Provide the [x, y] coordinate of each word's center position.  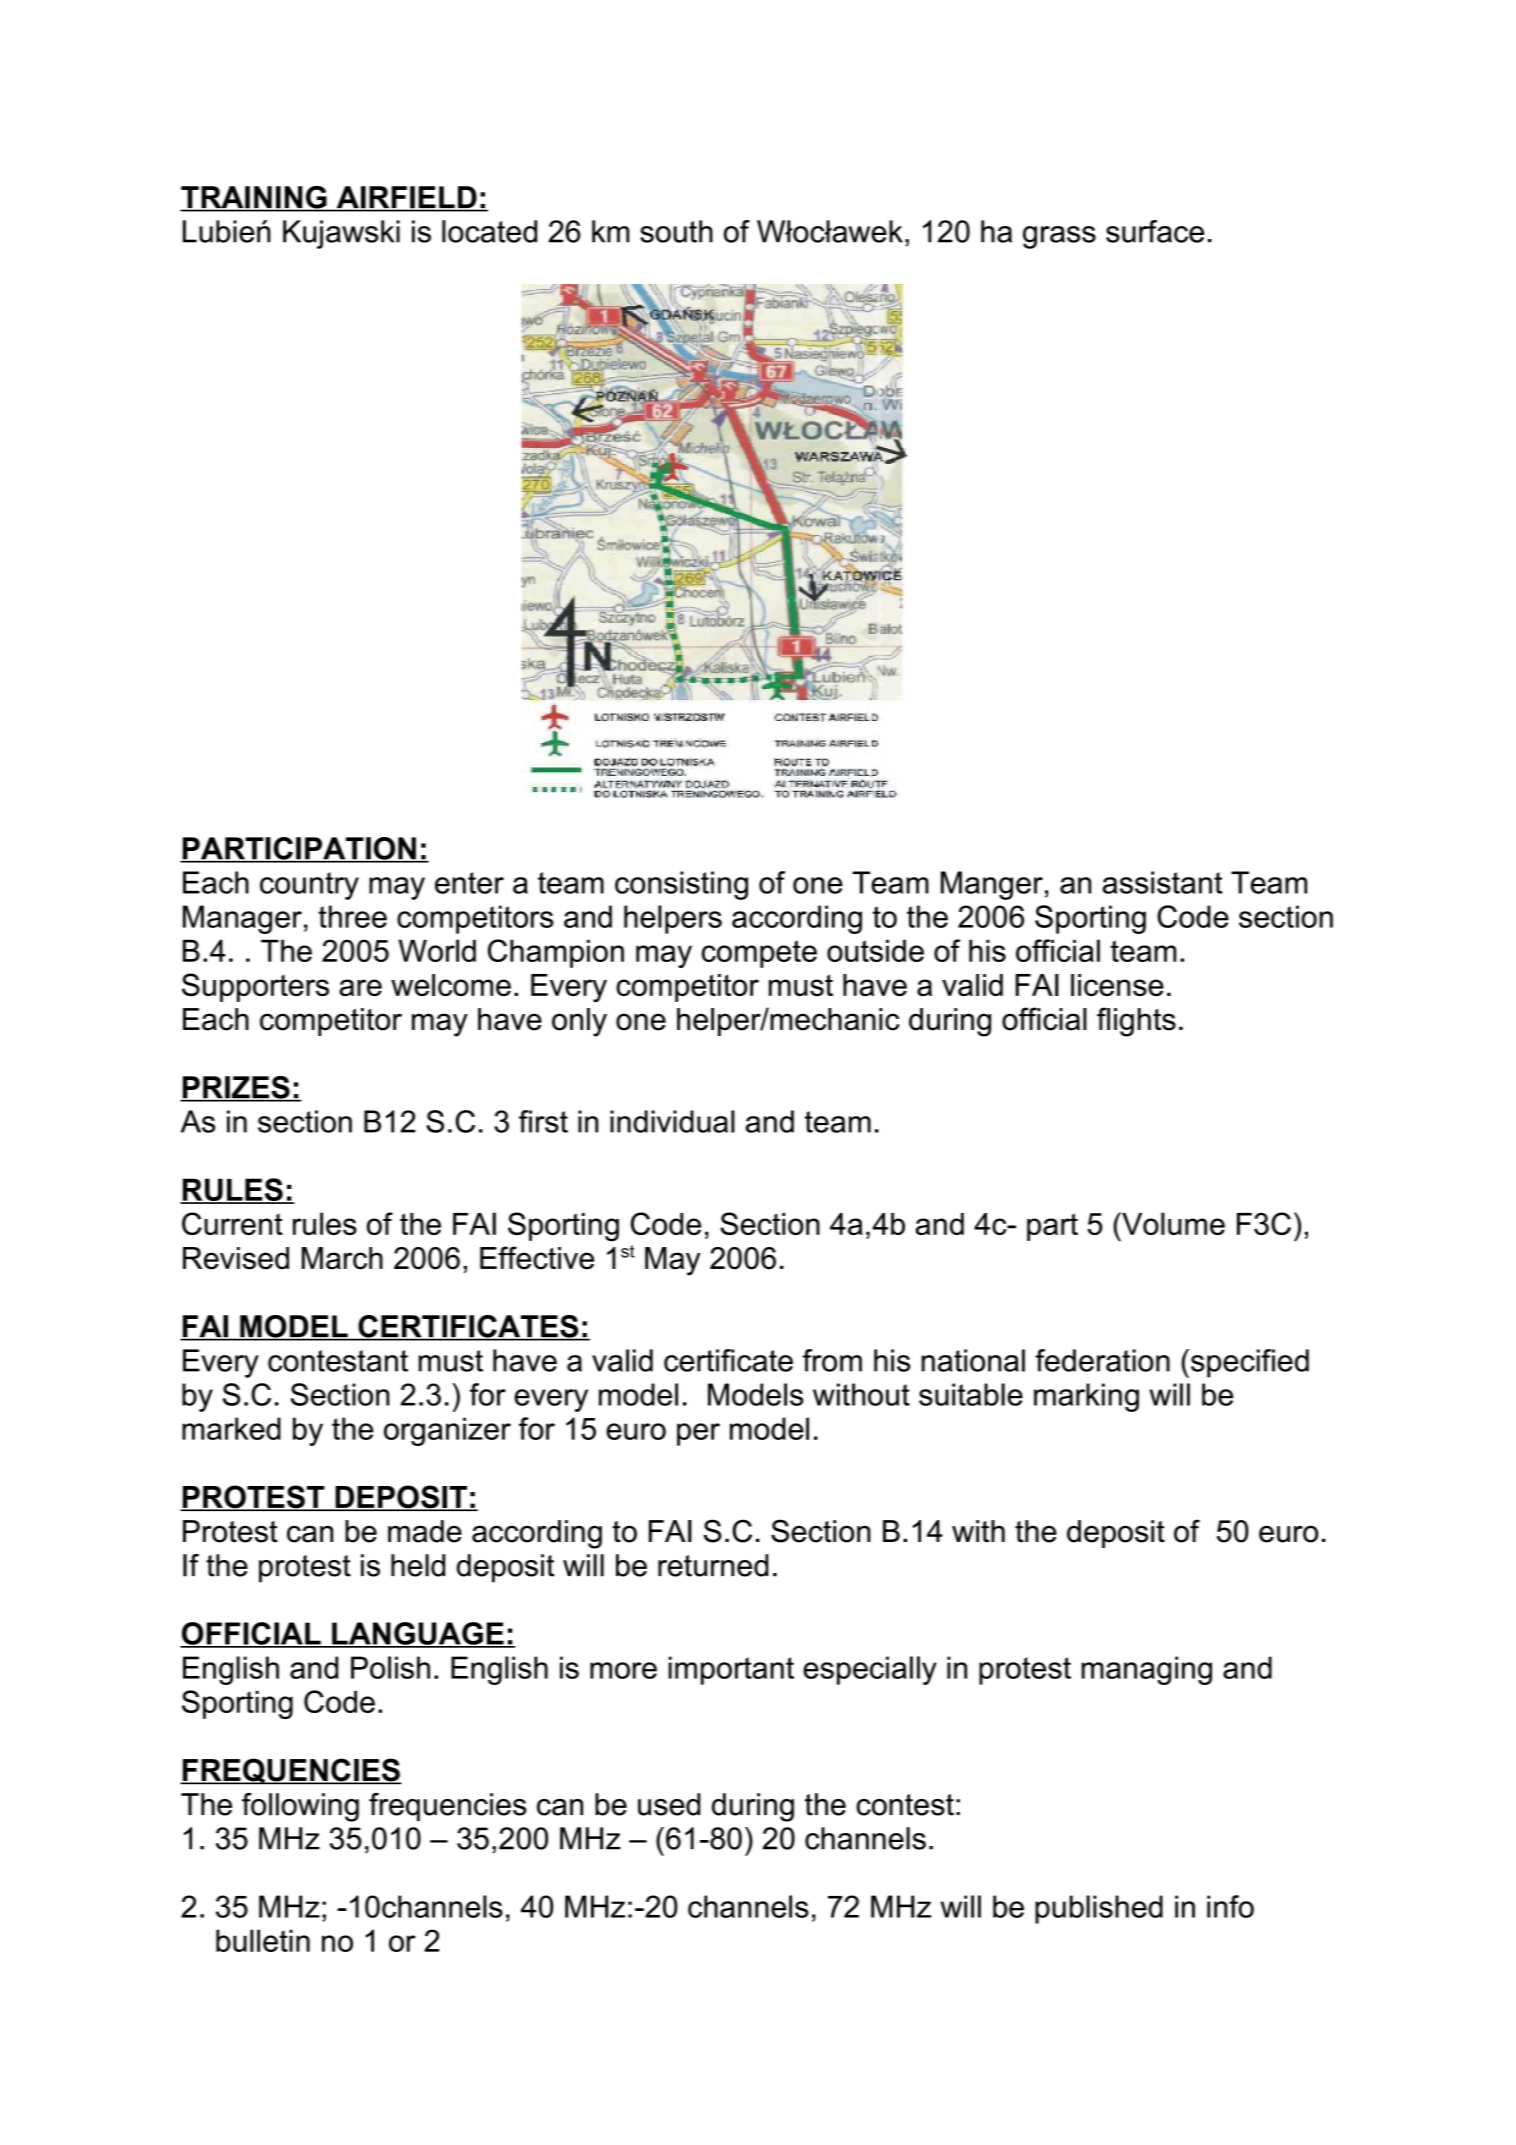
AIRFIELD [406, 198]
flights [1136, 1022]
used [669, 1804]
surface [1155, 231]
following [300, 1807]
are [360, 987]
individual [672, 1121]
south [676, 231]
